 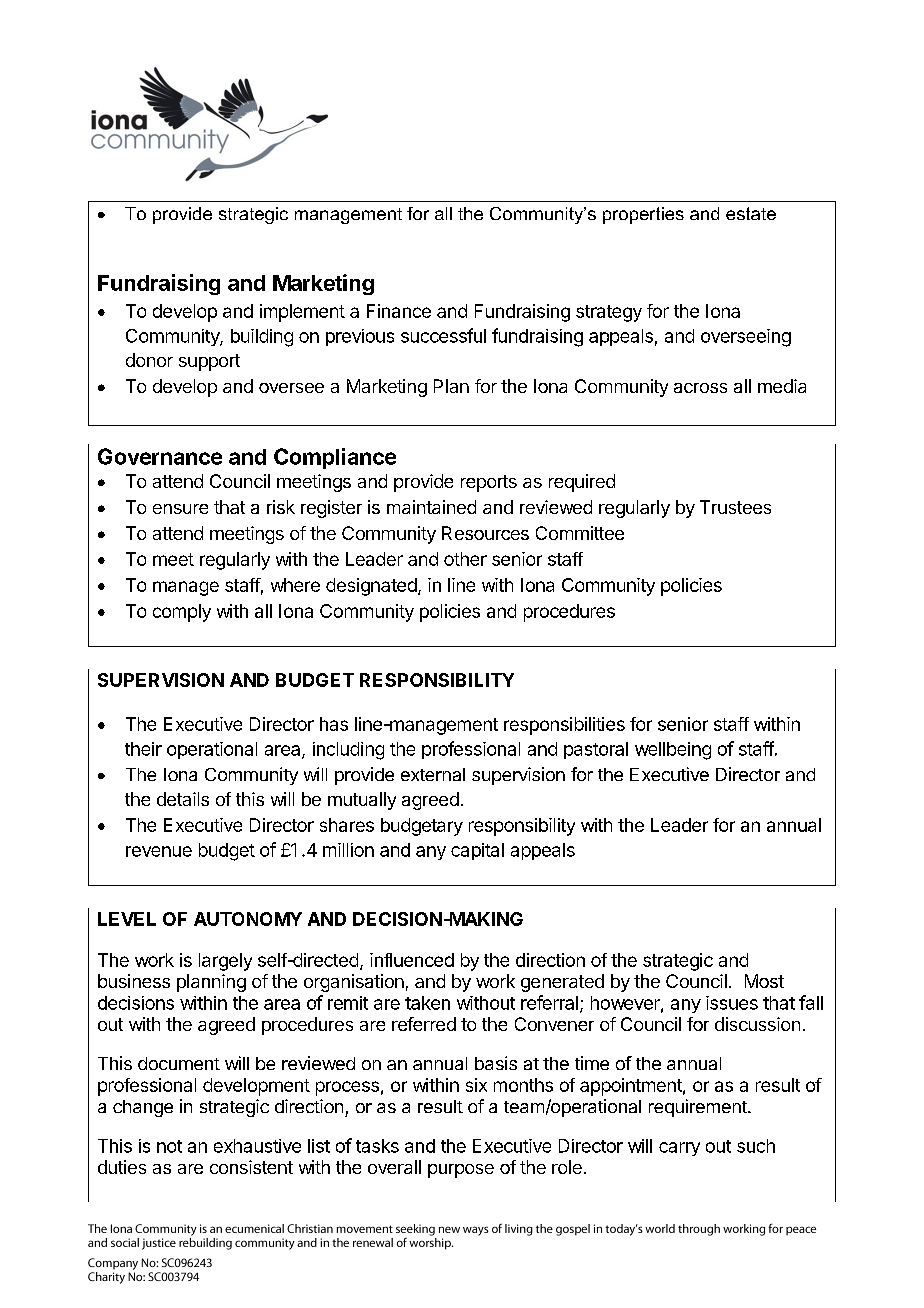 I want to click on estate, so click(x=751, y=213).
